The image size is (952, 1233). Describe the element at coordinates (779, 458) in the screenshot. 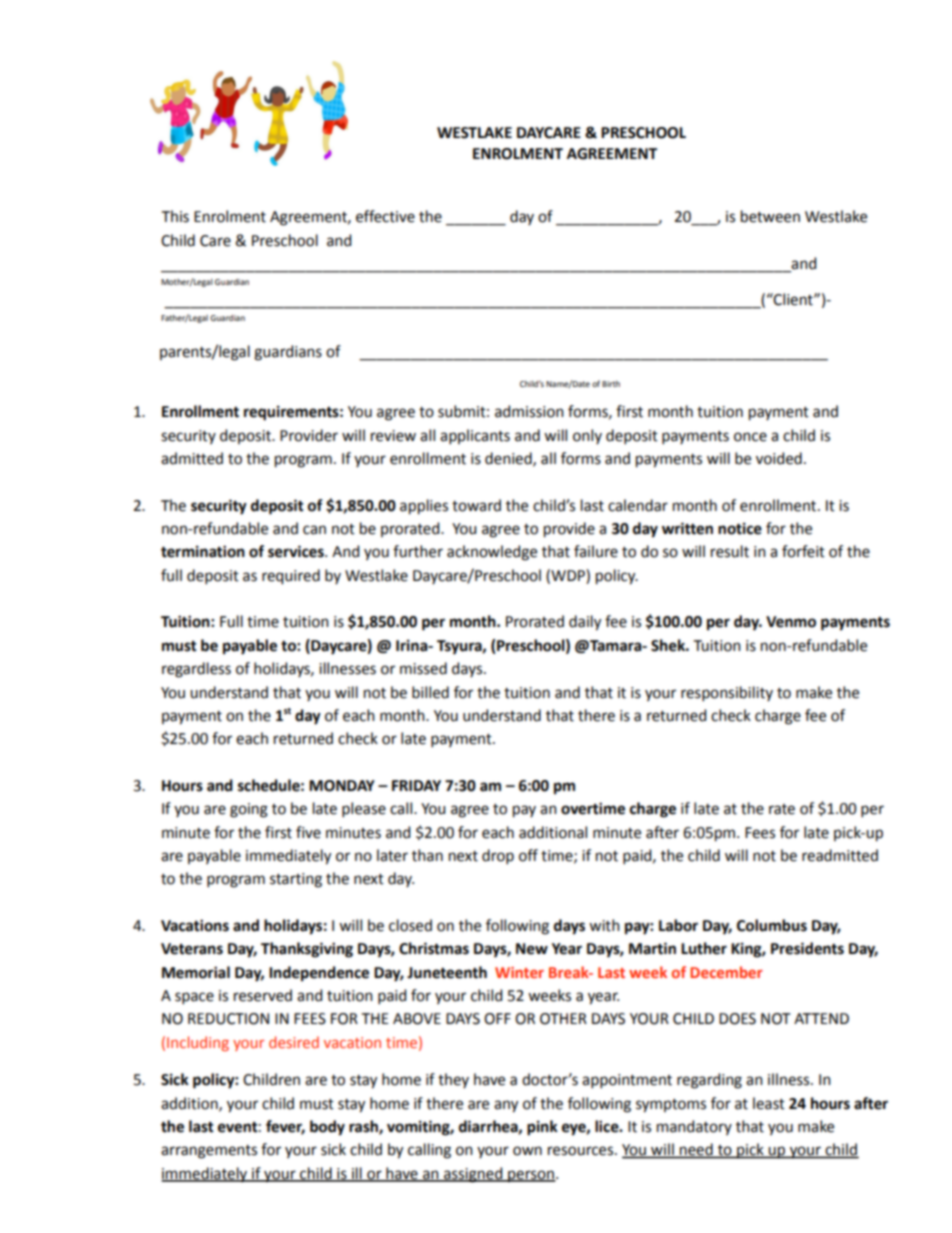

I see `voided` at that location.
